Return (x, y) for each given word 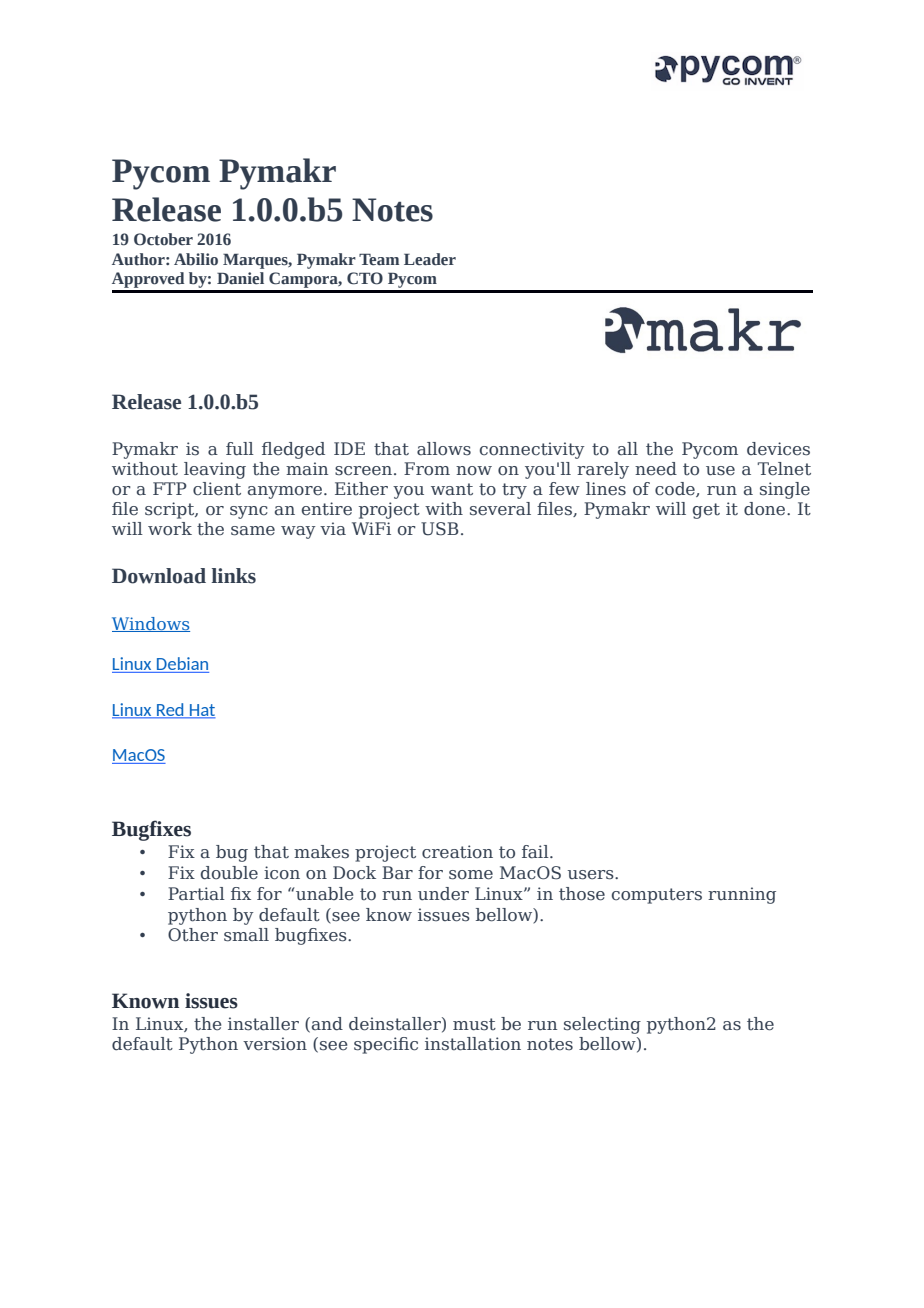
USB (440, 529)
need (656, 469)
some (471, 875)
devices (778, 449)
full (240, 449)
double (229, 873)
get (706, 511)
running (742, 895)
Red (170, 711)
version (275, 1044)
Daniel (240, 278)
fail (536, 852)
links (234, 576)
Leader (430, 259)
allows (444, 449)
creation (457, 852)
